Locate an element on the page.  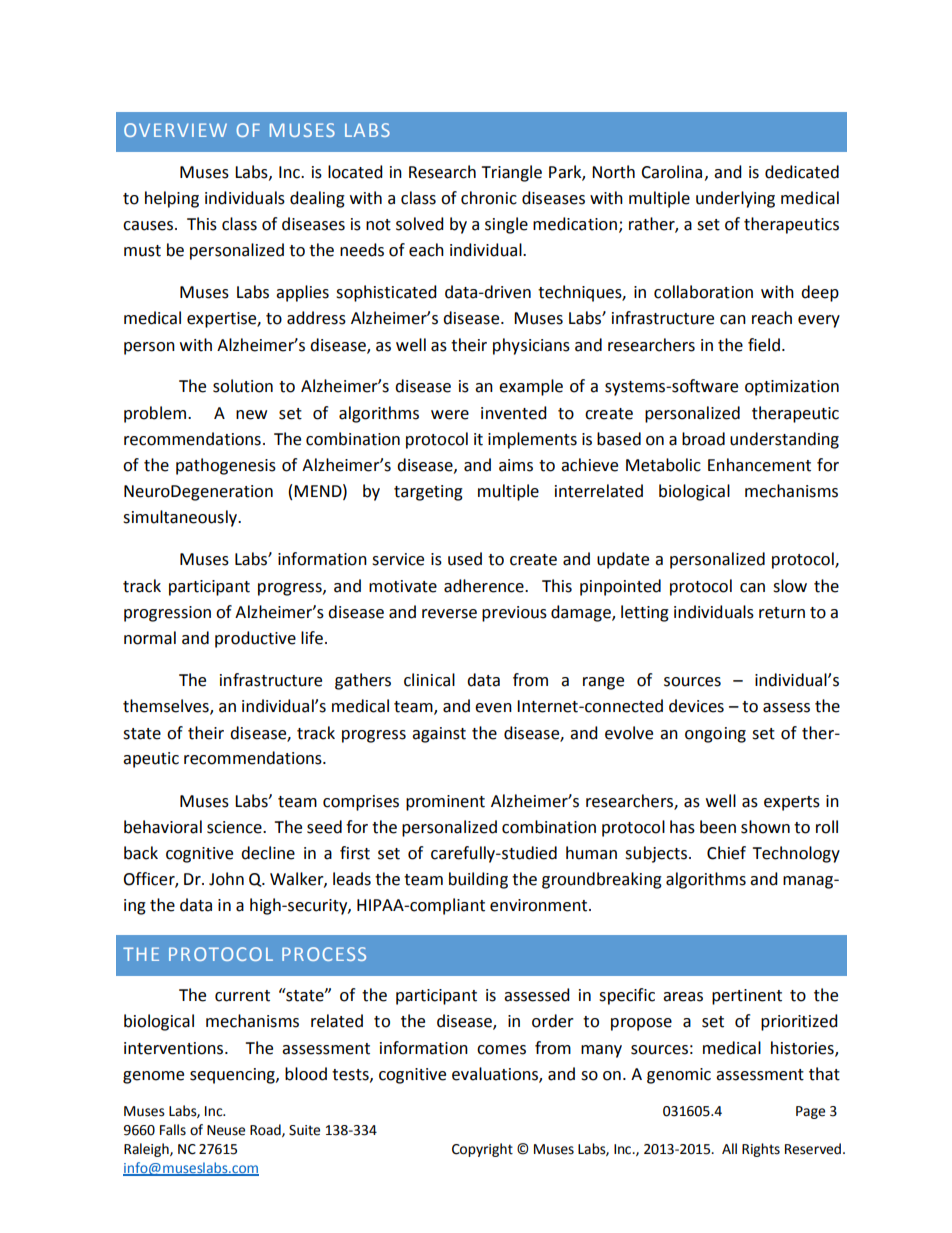
Triangle is located at coordinates (511, 173).
